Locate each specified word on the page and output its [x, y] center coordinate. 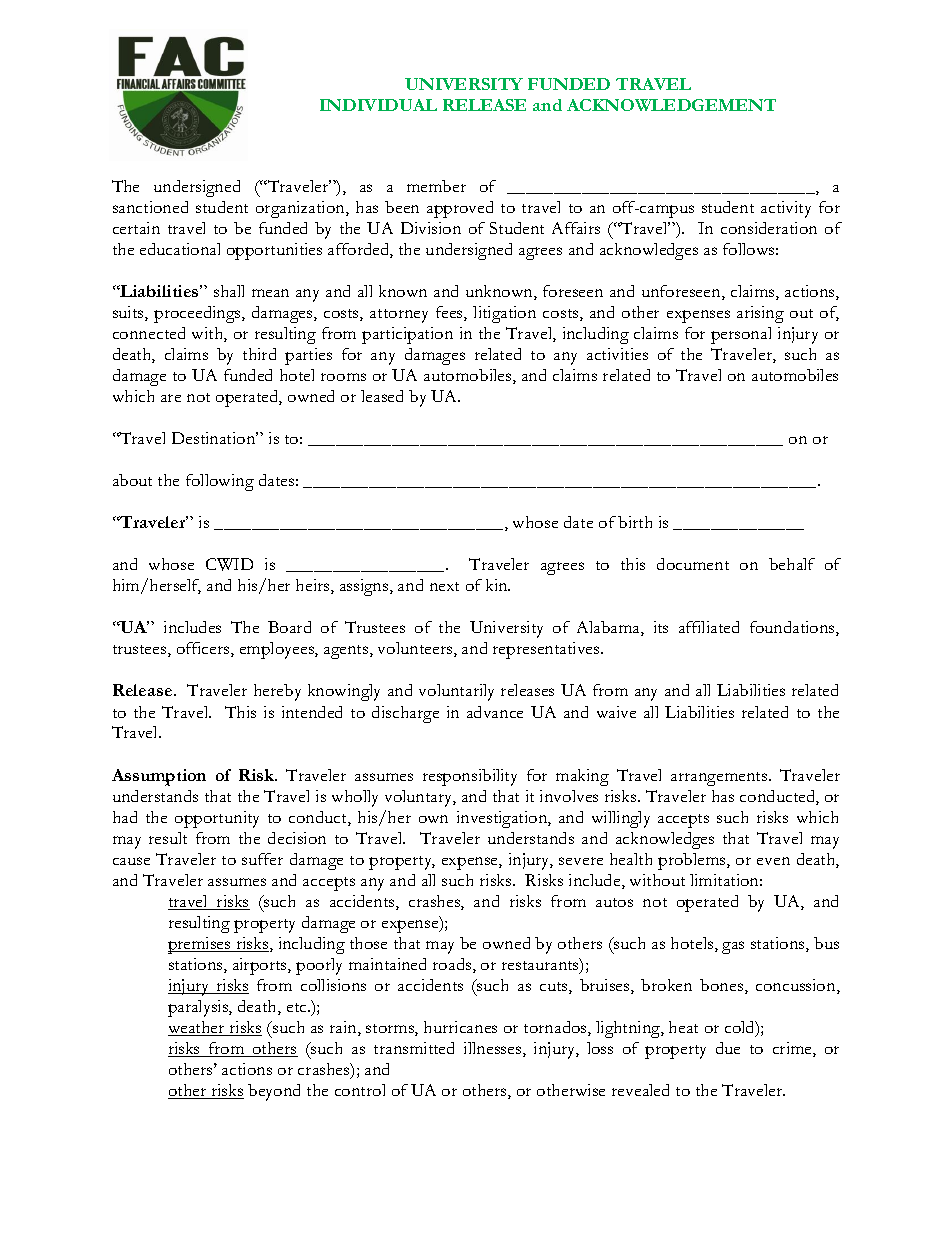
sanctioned [150, 207]
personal [741, 335]
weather [197, 1028]
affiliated [709, 627]
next [444, 586]
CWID [229, 564]
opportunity [217, 819]
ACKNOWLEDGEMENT [671, 105]
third [259, 354]
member [436, 186]
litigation [504, 314]
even [773, 861]
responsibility [470, 777]
